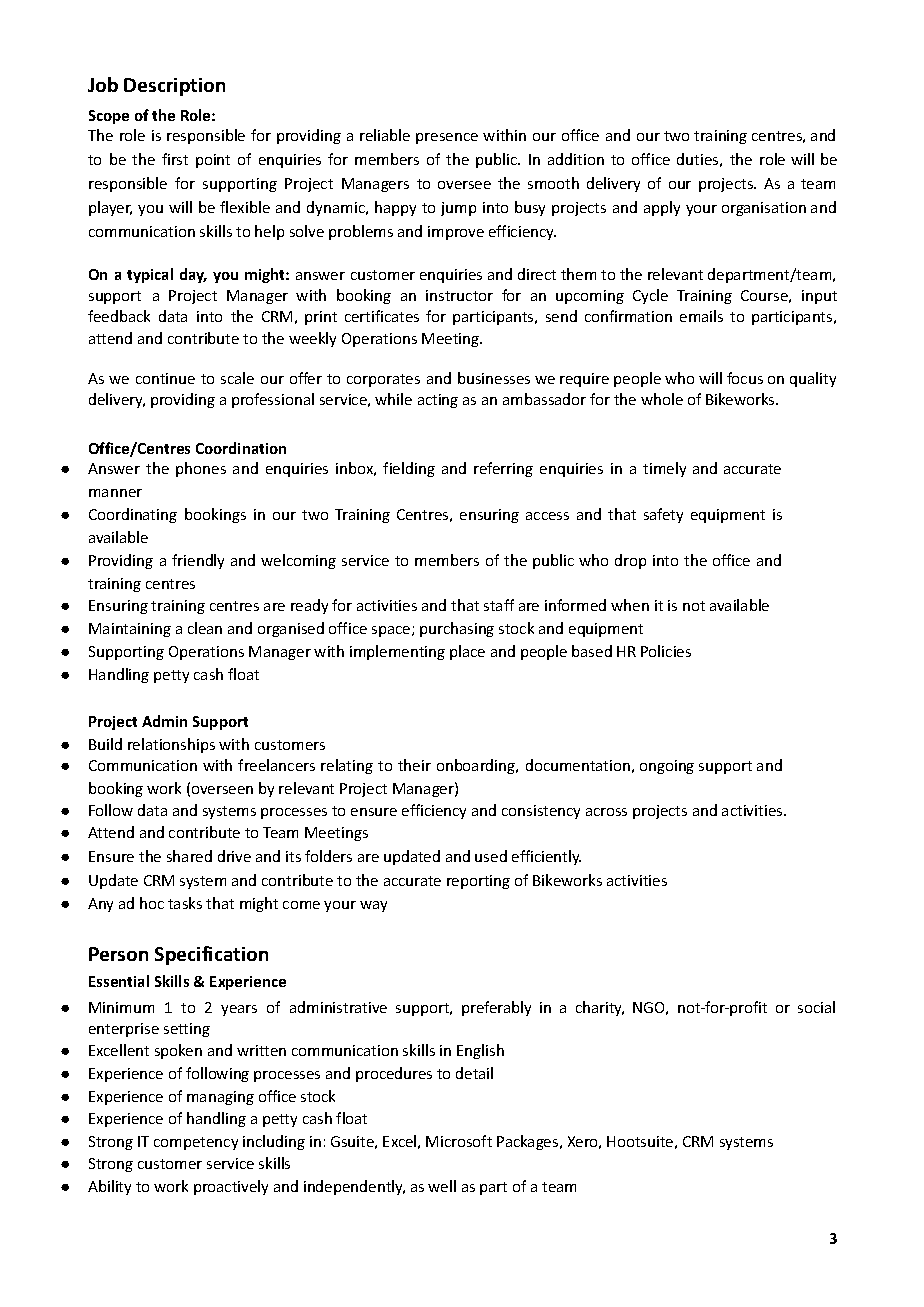 This screenshot has width=924, height=1307. I want to click on presence, so click(447, 138).
